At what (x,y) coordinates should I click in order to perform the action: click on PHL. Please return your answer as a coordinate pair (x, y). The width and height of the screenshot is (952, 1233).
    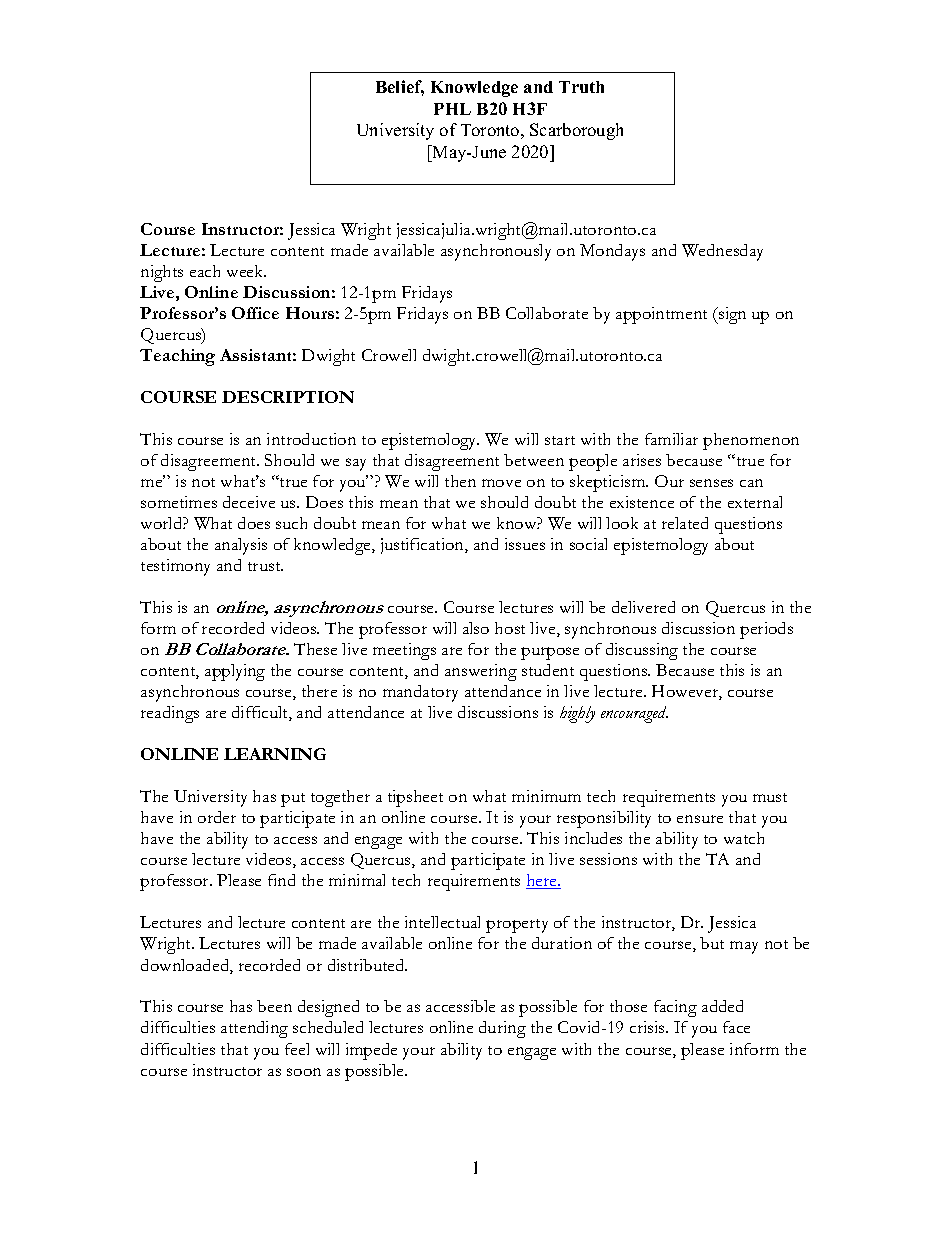
    Looking at the image, I should click on (452, 109).
